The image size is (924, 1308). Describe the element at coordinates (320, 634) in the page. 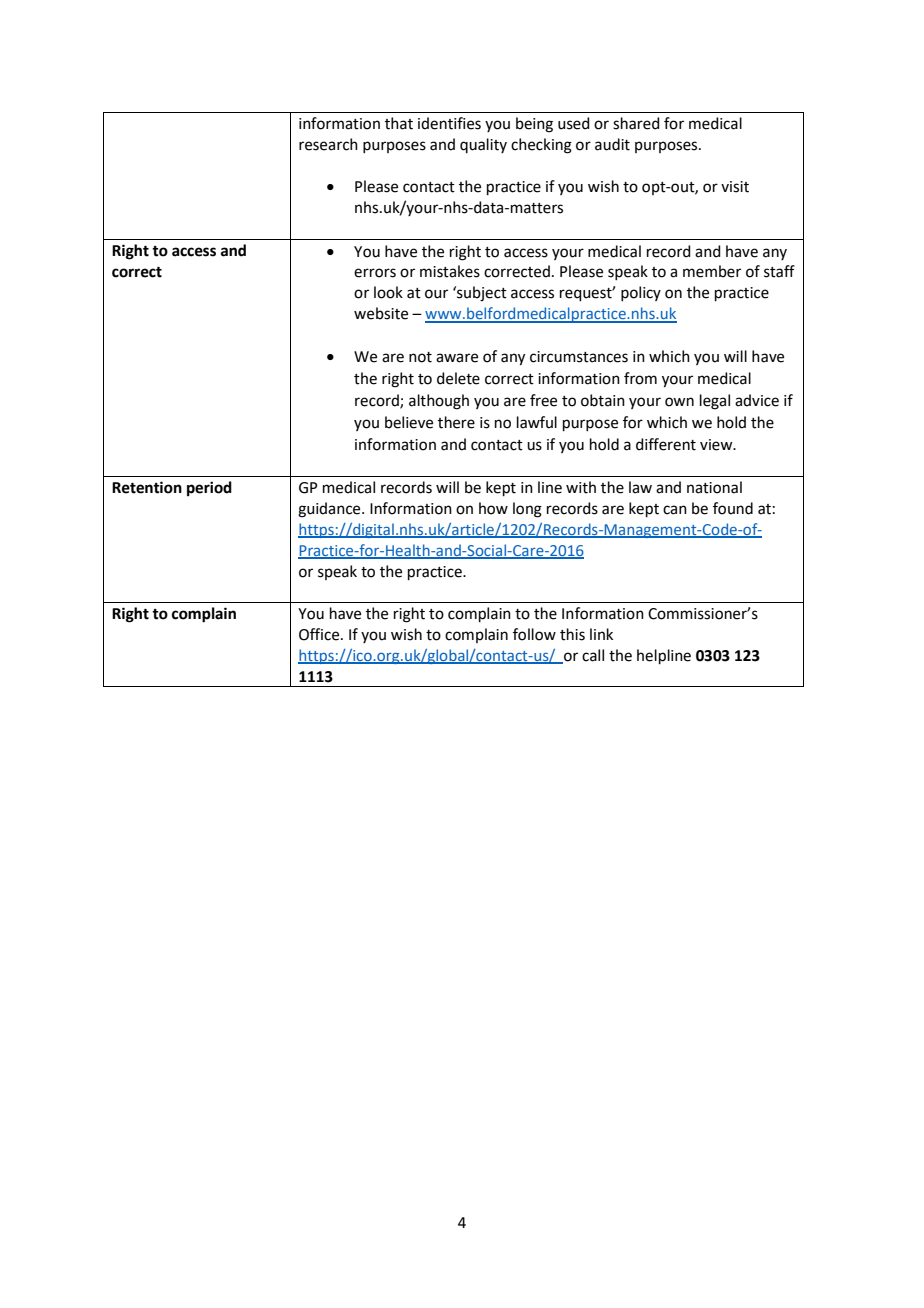

I see `Office` at that location.
